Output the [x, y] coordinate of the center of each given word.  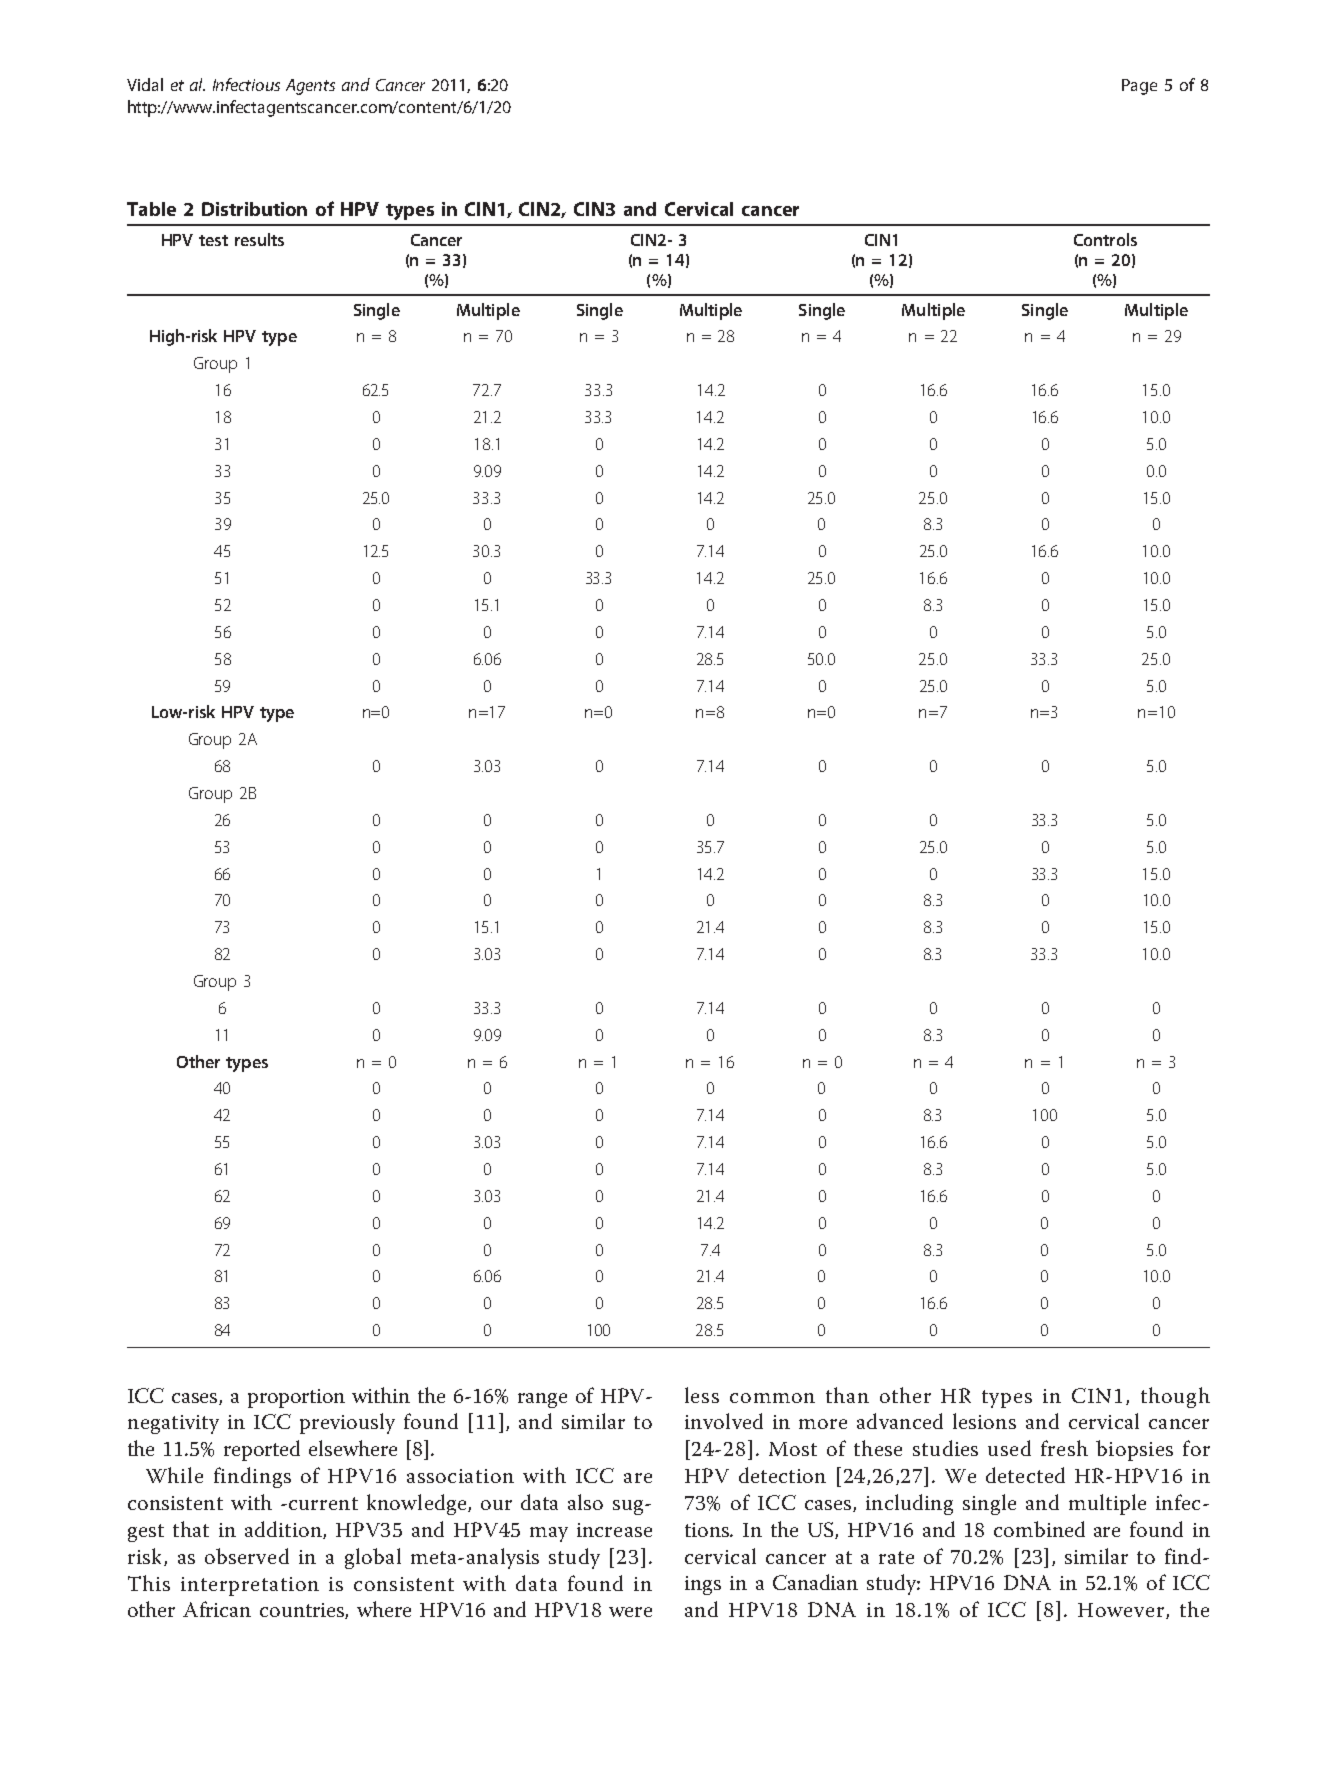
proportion [296, 1398]
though [1175, 1397]
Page [1139, 87]
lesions [984, 1421]
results [259, 239]
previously [347, 1423]
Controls [1105, 239]
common [772, 1398]
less [702, 1395]
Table [151, 209]
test [213, 240]
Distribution [254, 209]
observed [247, 1556]
